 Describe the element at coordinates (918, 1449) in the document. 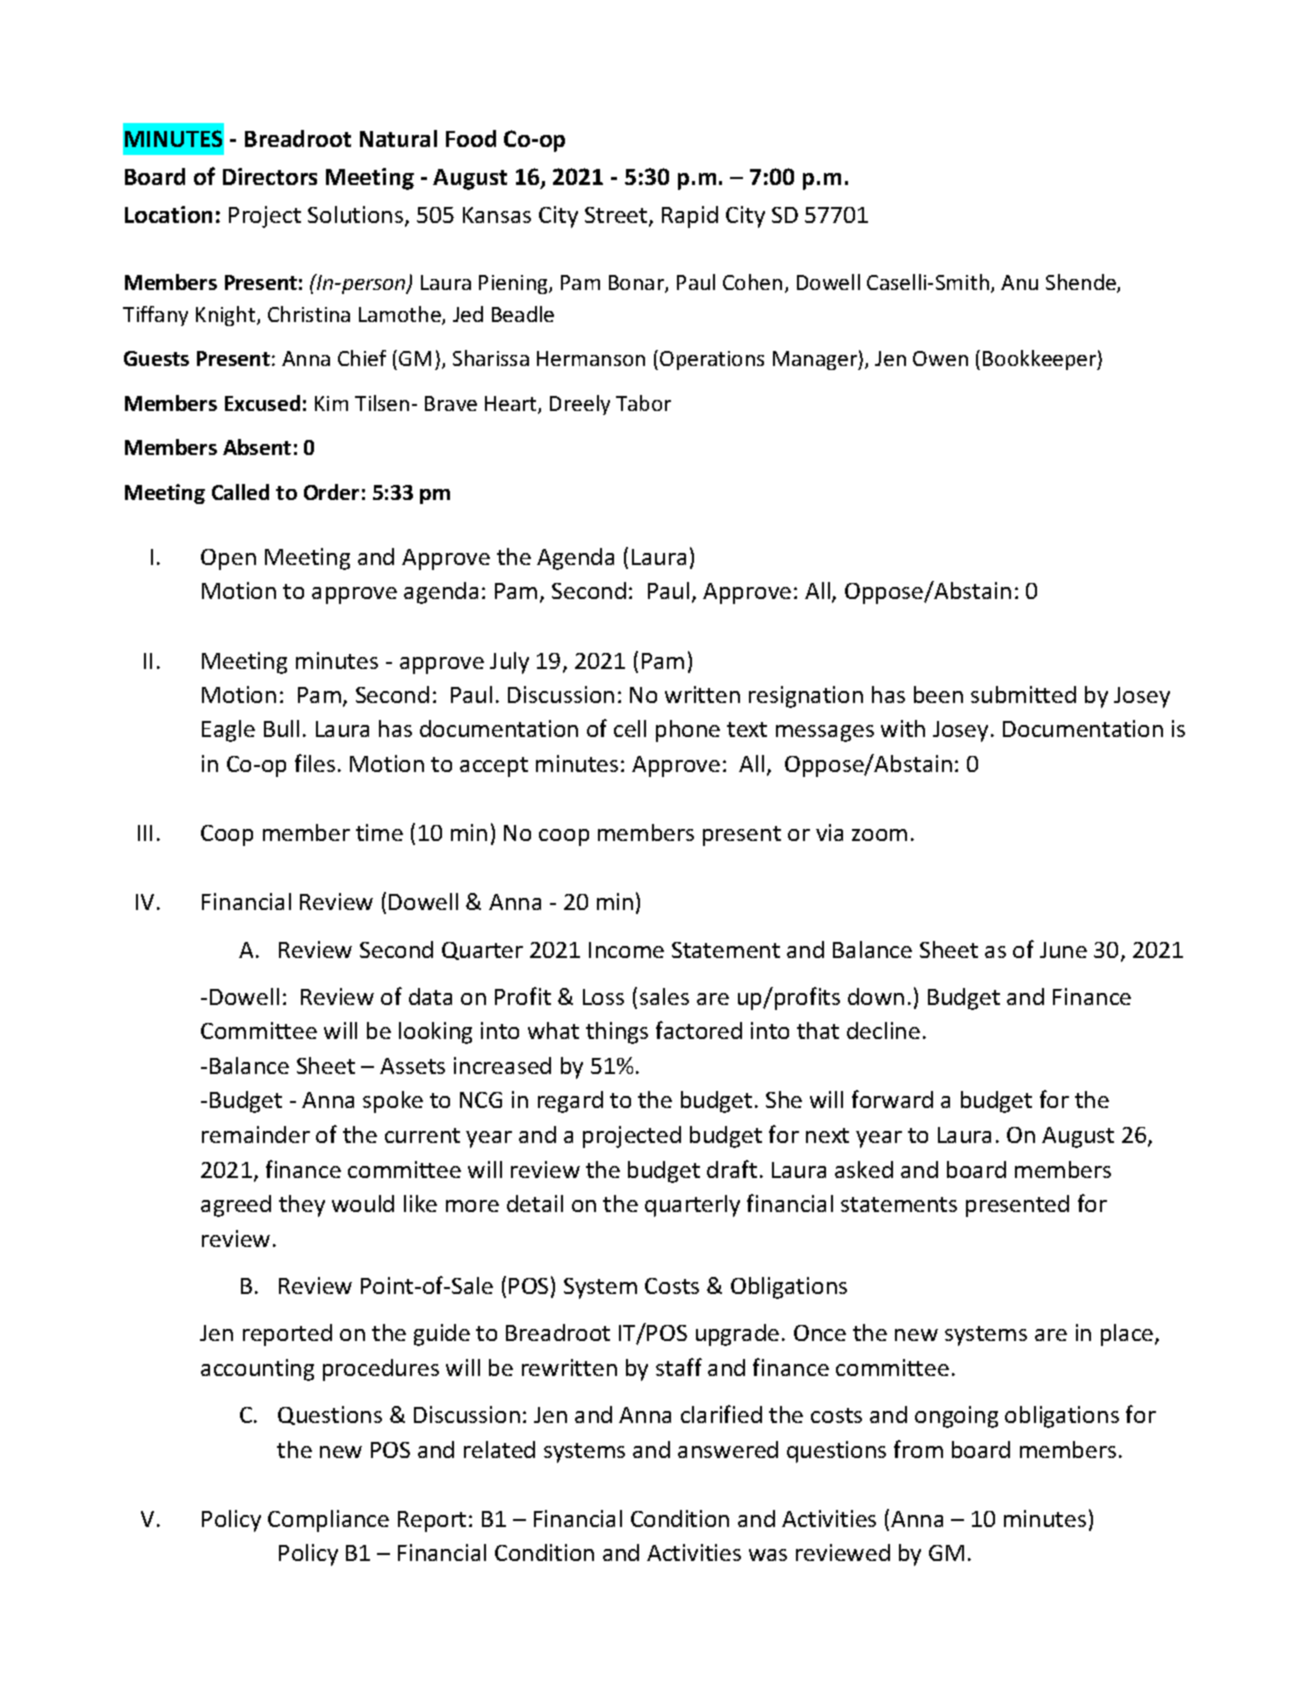

I see `from` at that location.
